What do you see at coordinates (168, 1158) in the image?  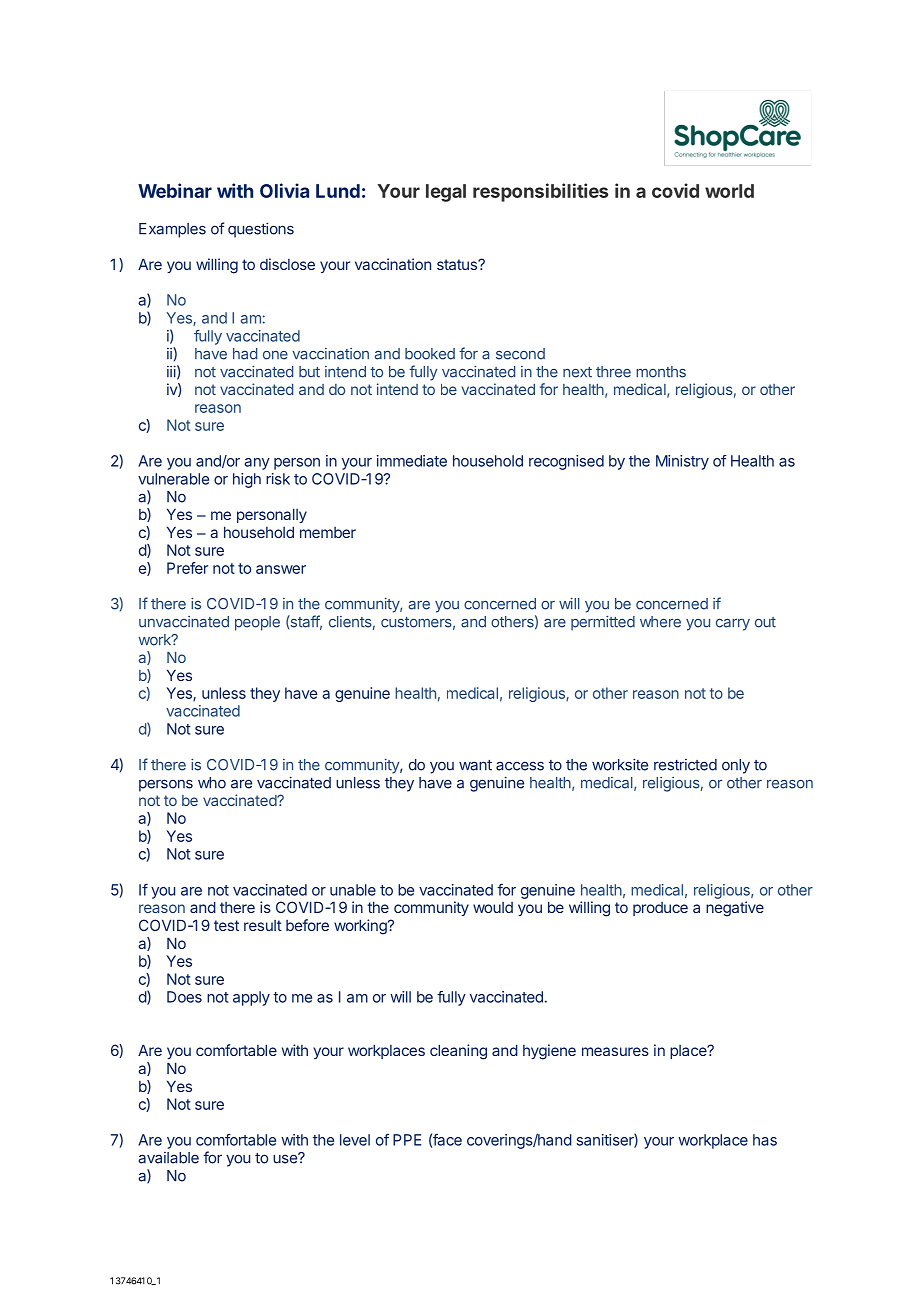 I see `available` at bounding box center [168, 1158].
